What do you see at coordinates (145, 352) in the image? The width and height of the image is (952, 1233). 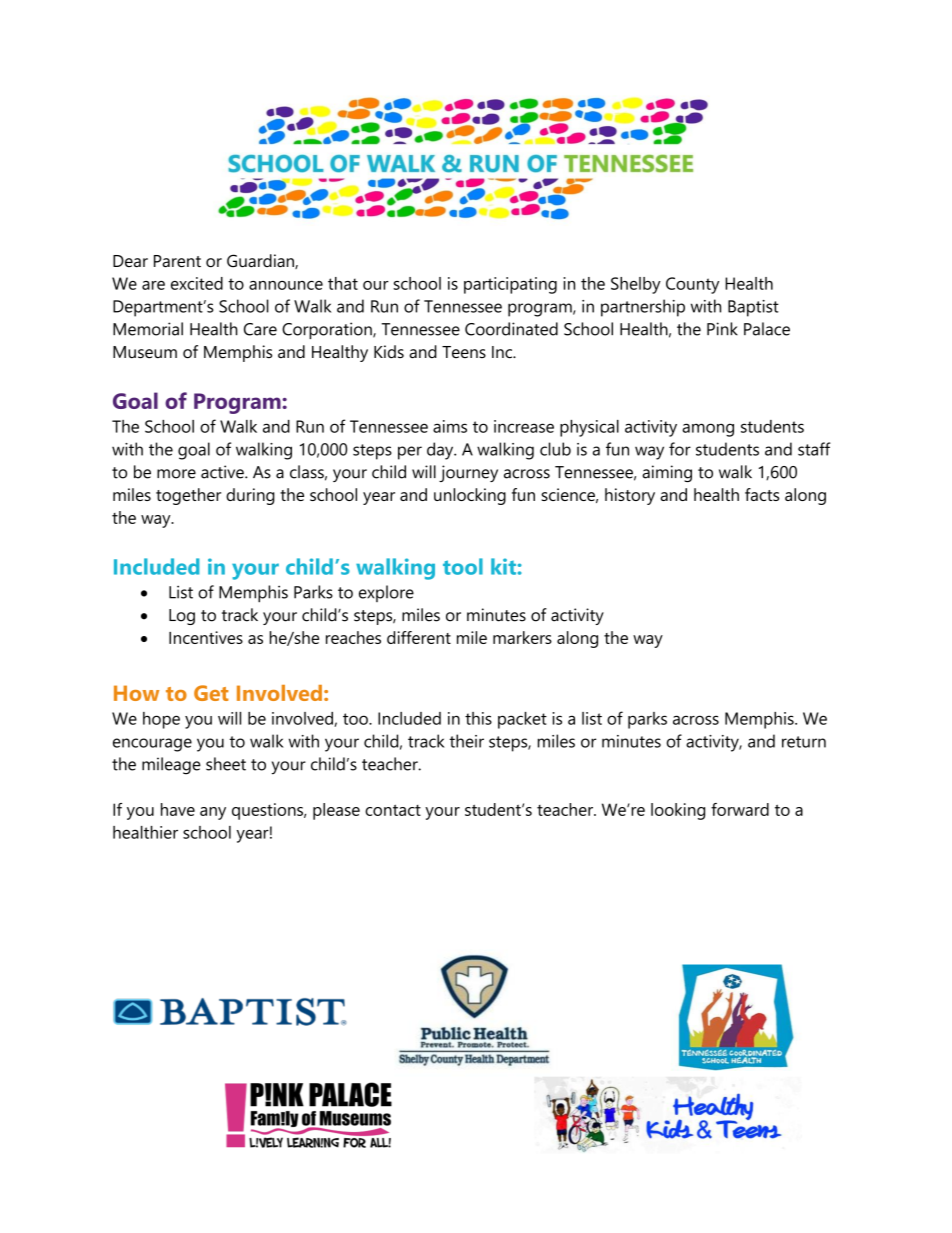 I see `Museum` at bounding box center [145, 352].
